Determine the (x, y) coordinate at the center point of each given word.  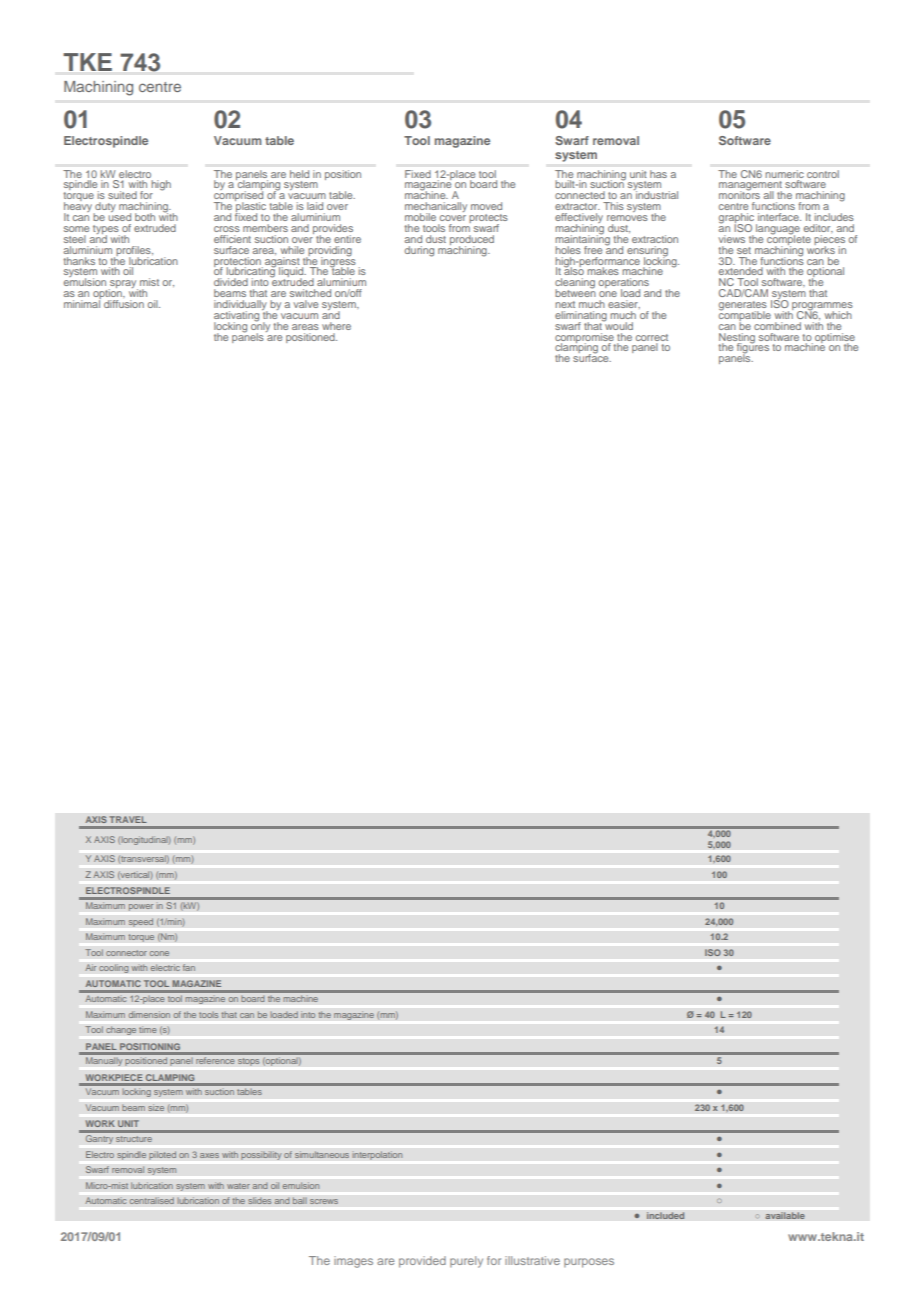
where (336, 326)
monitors (739, 194)
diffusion (124, 304)
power (141, 907)
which (838, 315)
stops (248, 1062)
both (145, 217)
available (785, 1215)
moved (486, 206)
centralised (151, 1200)
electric (165, 967)
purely (466, 1262)
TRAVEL (128, 819)
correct (652, 337)
